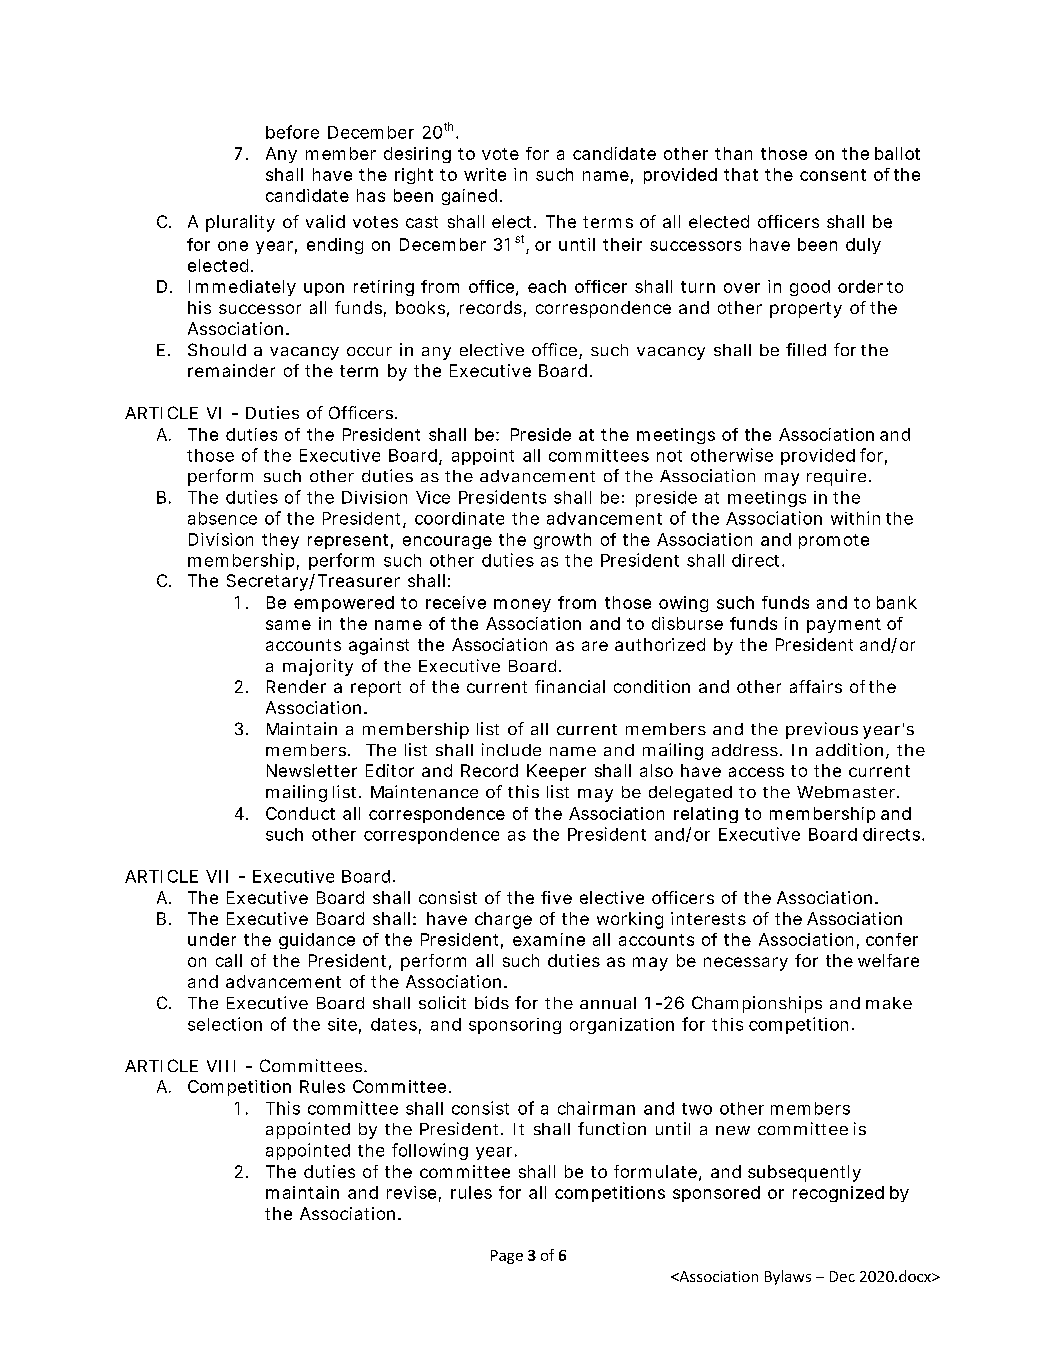 This document has height=1372, width=1060. Describe the element at coordinates (280, 541) in the document. I see `they` at that location.
